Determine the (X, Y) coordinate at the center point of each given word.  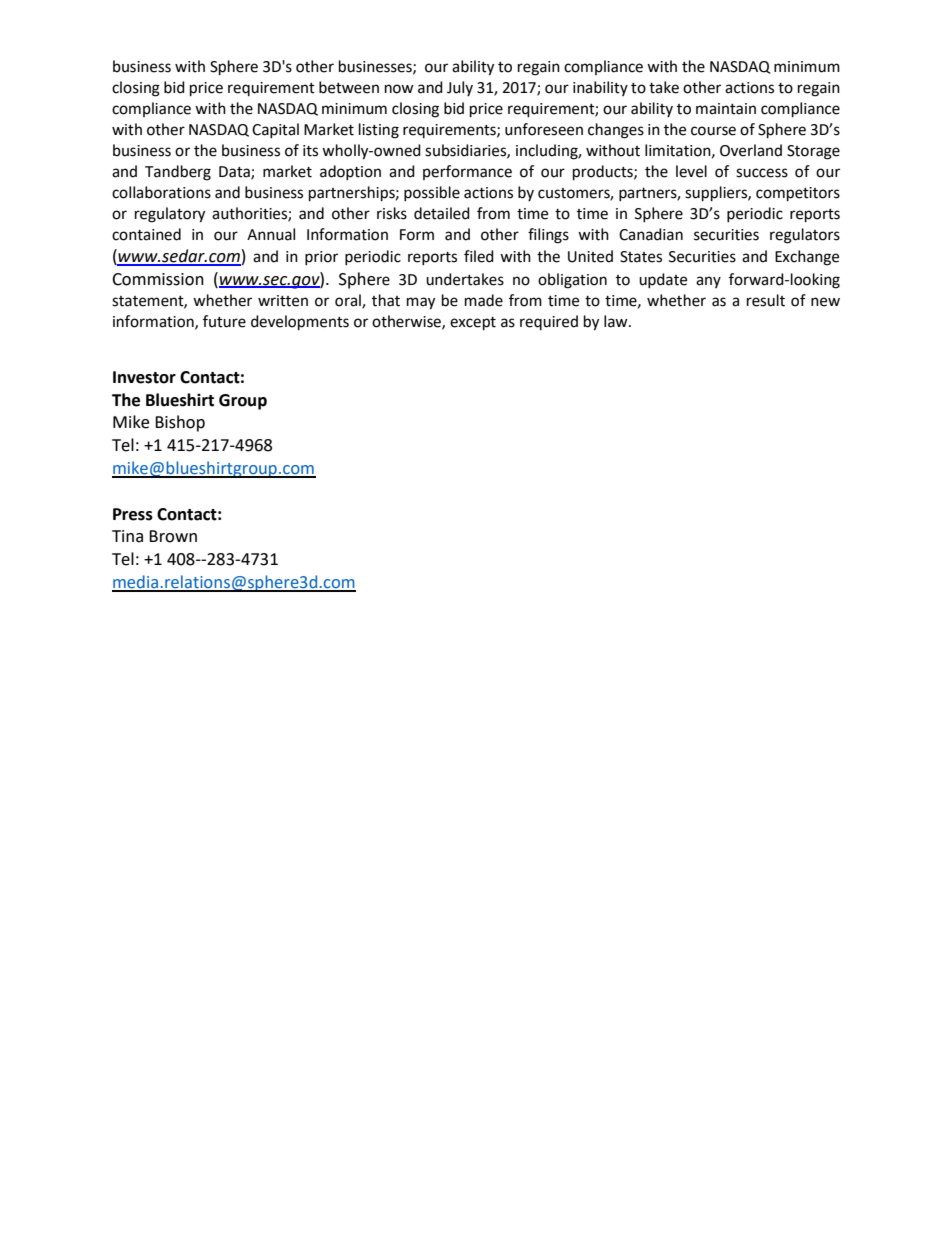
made (484, 300)
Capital (275, 130)
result (766, 300)
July (460, 88)
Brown (173, 536)
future (224, 321)
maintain (726, 109)
